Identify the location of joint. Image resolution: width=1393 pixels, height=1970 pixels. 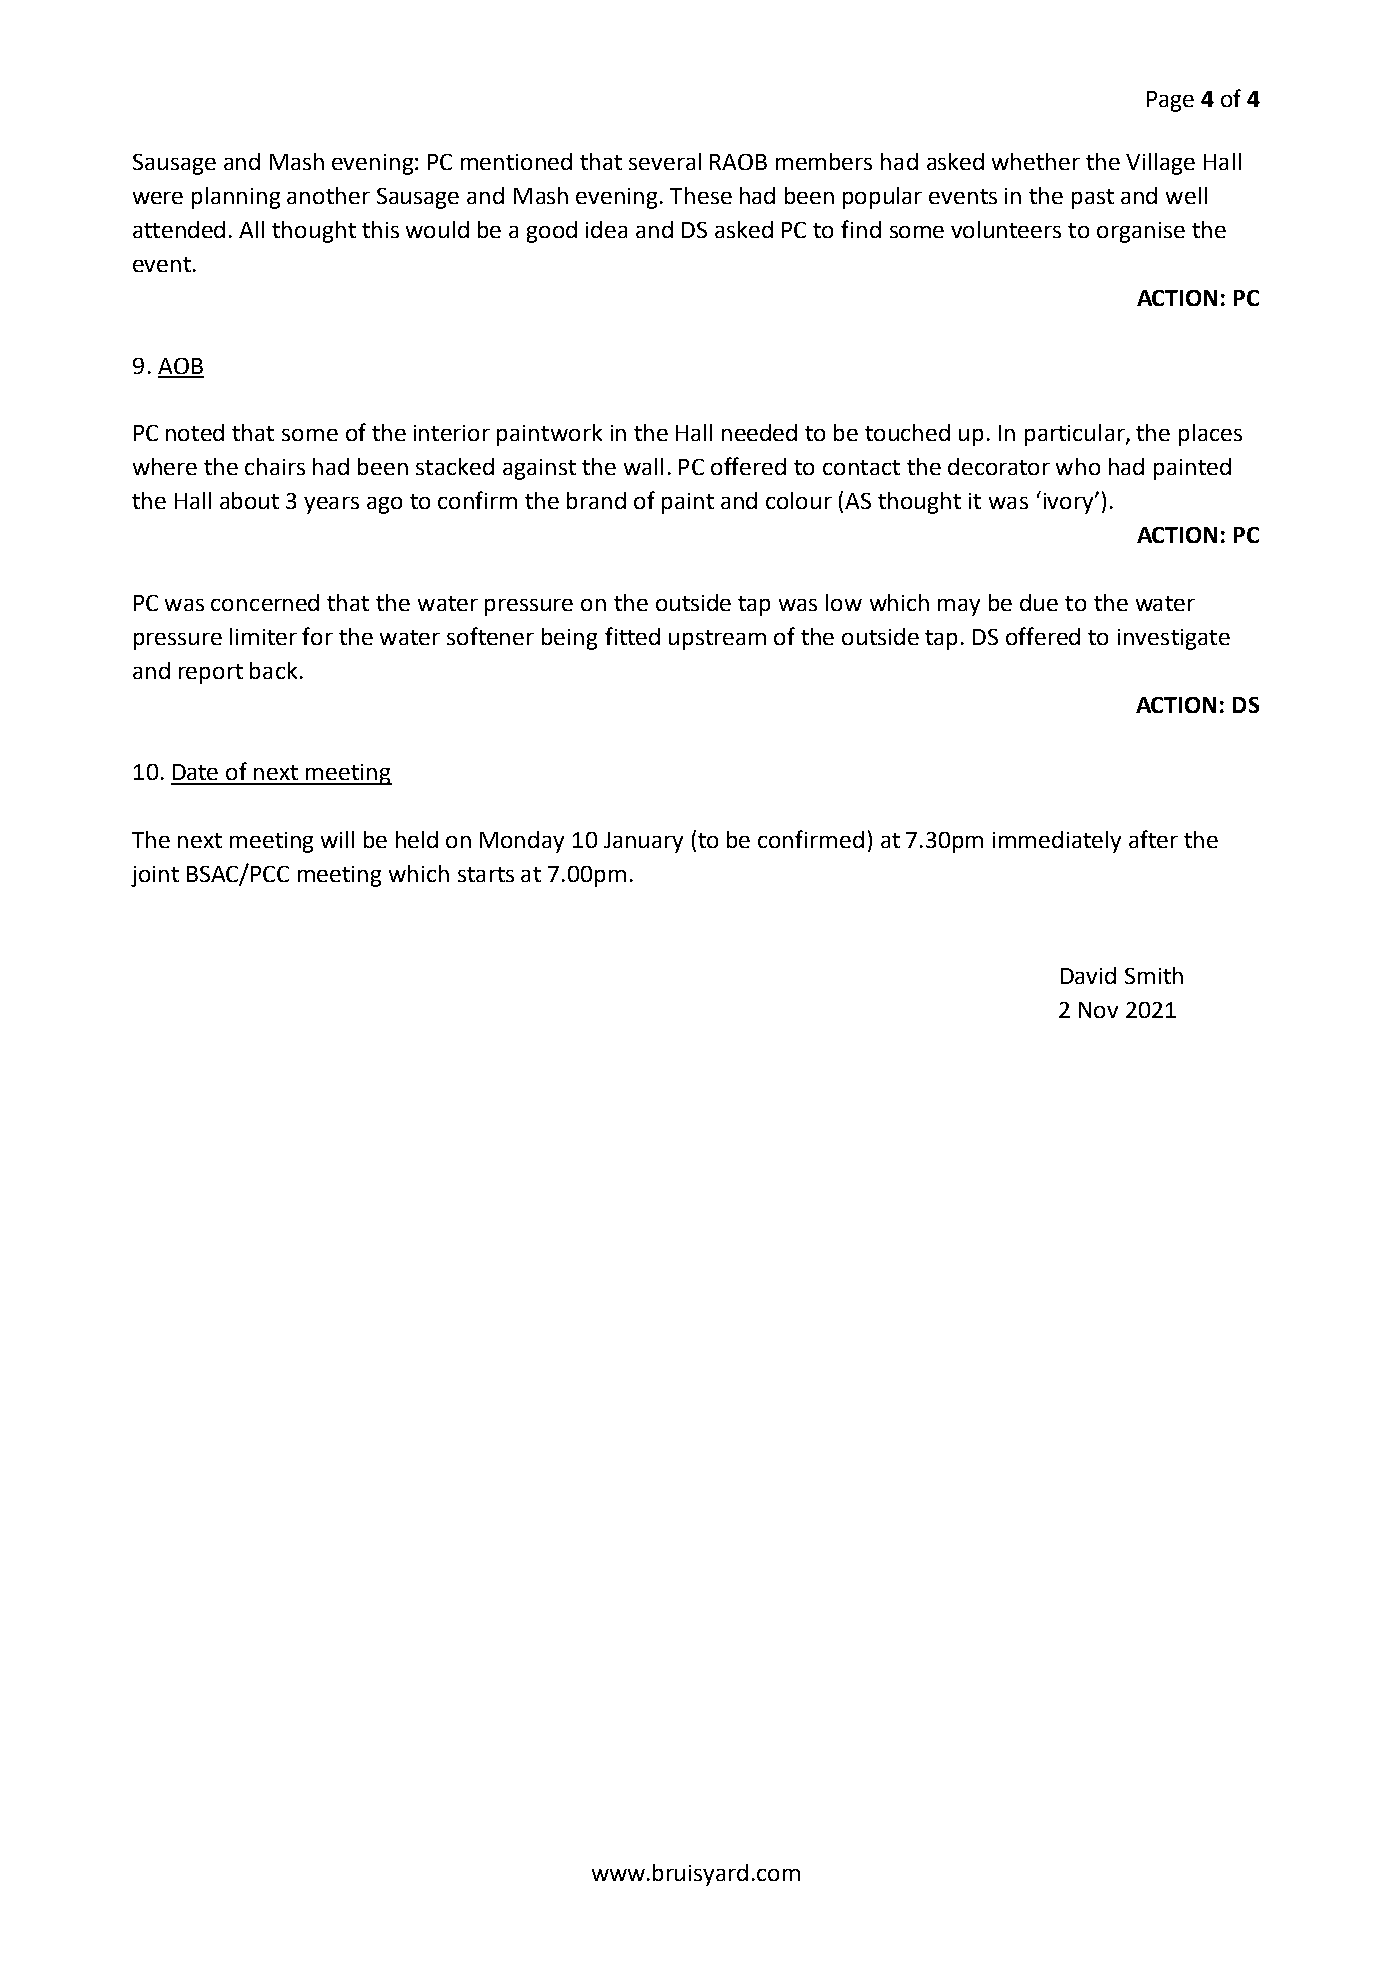
(155, 876).
